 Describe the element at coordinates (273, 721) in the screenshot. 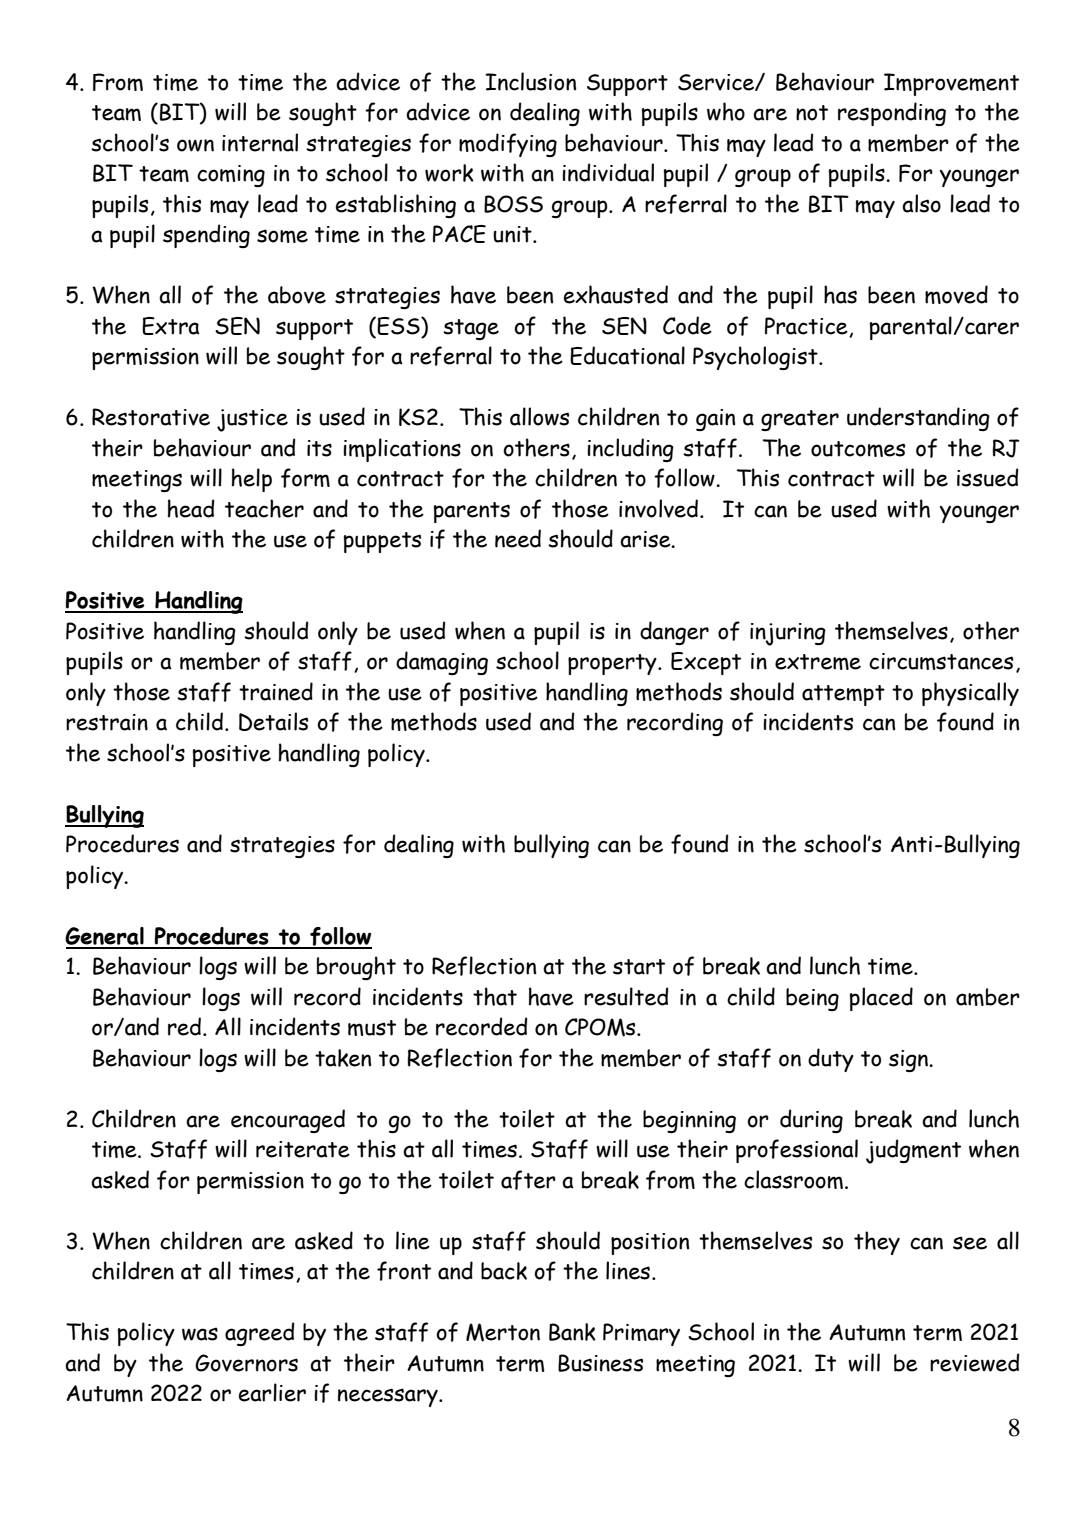

I see `Details` at that location.
